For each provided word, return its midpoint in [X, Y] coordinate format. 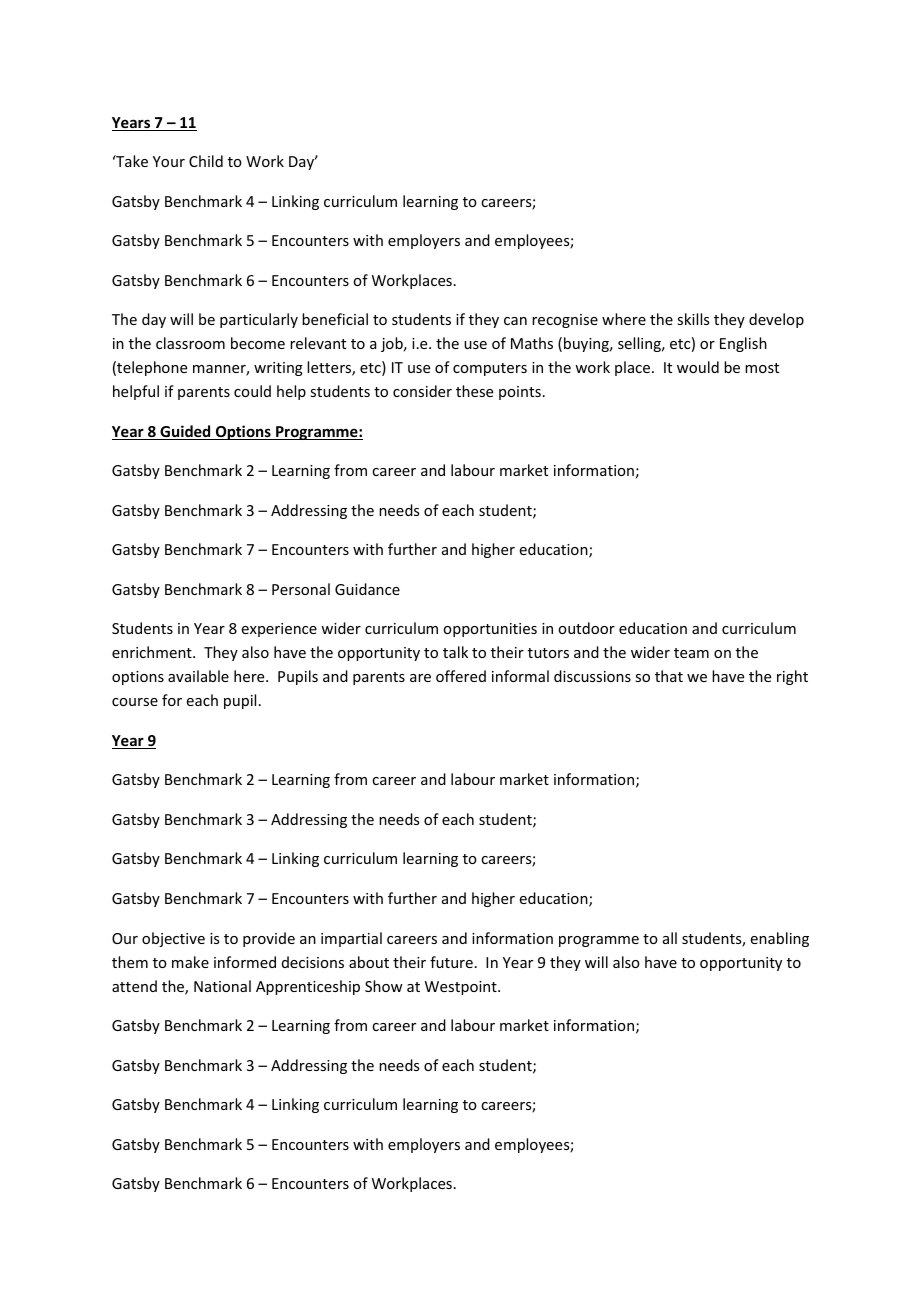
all [670, 938]
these [474, 391]
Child [206, 161]
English [743, 344]
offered [461, 676]
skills [693, 319]
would [698, 367]
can [515, 321]
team [691, 653]
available [198, 676]
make [190, 962]
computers [490, 369]
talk [455, 652]
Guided [185, 432]
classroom [190, 343]
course [135, 702]
